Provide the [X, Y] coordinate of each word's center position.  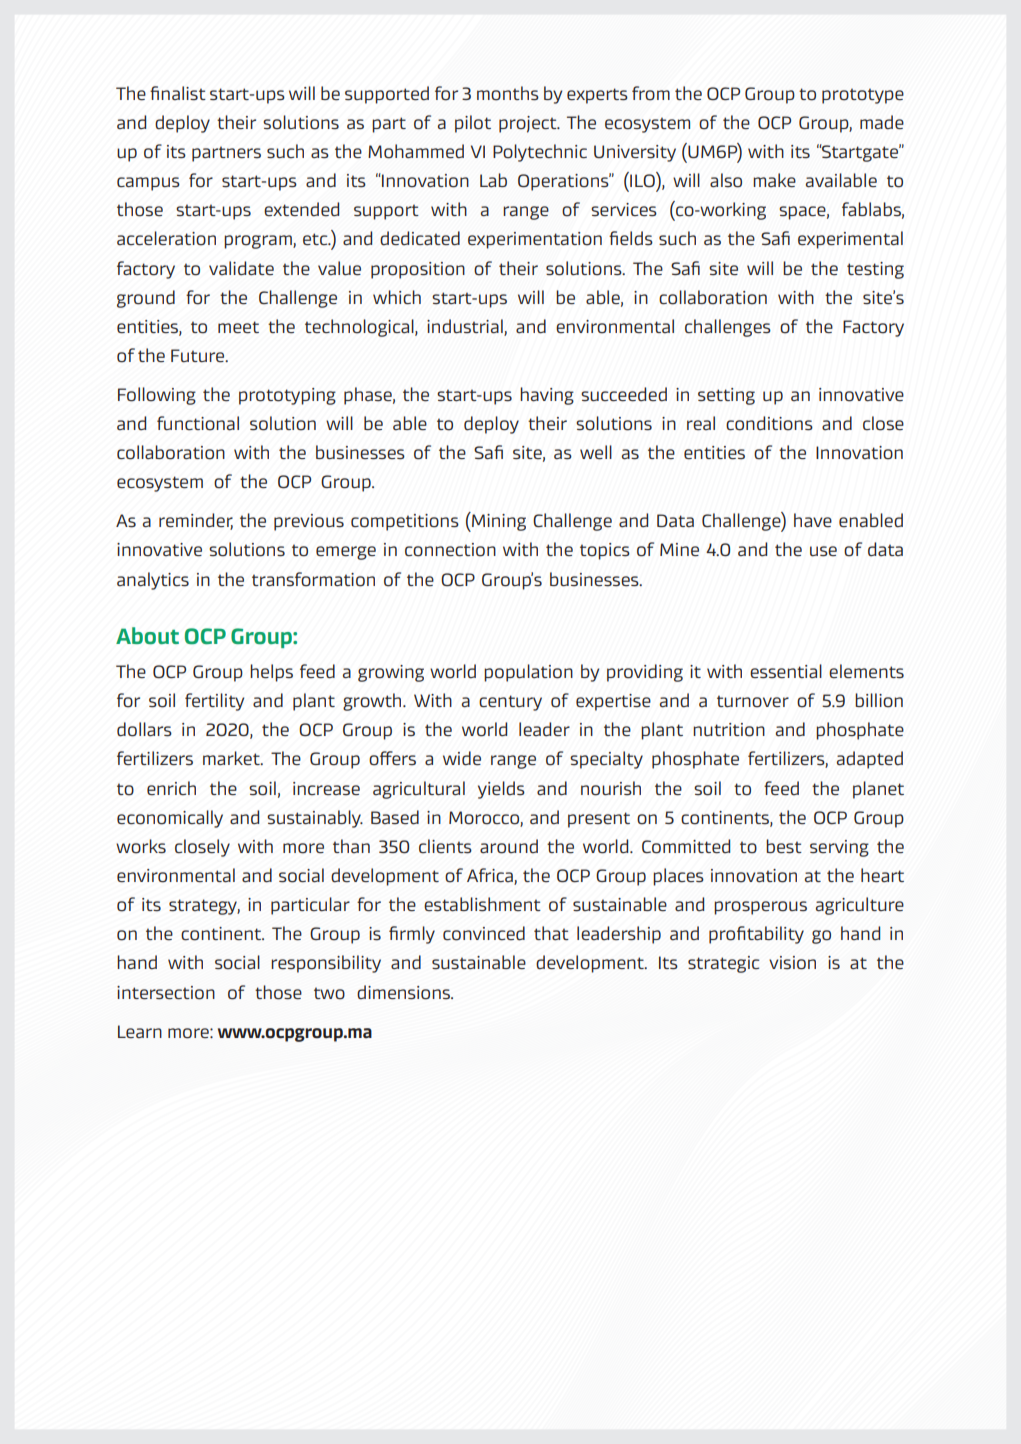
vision [792, 963]
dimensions [404, 992]
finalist [178, 93]
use [823, 551]
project [529, 124]
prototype [863, 96]
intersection [166, 993]
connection [450, 550]
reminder [196, 521]
